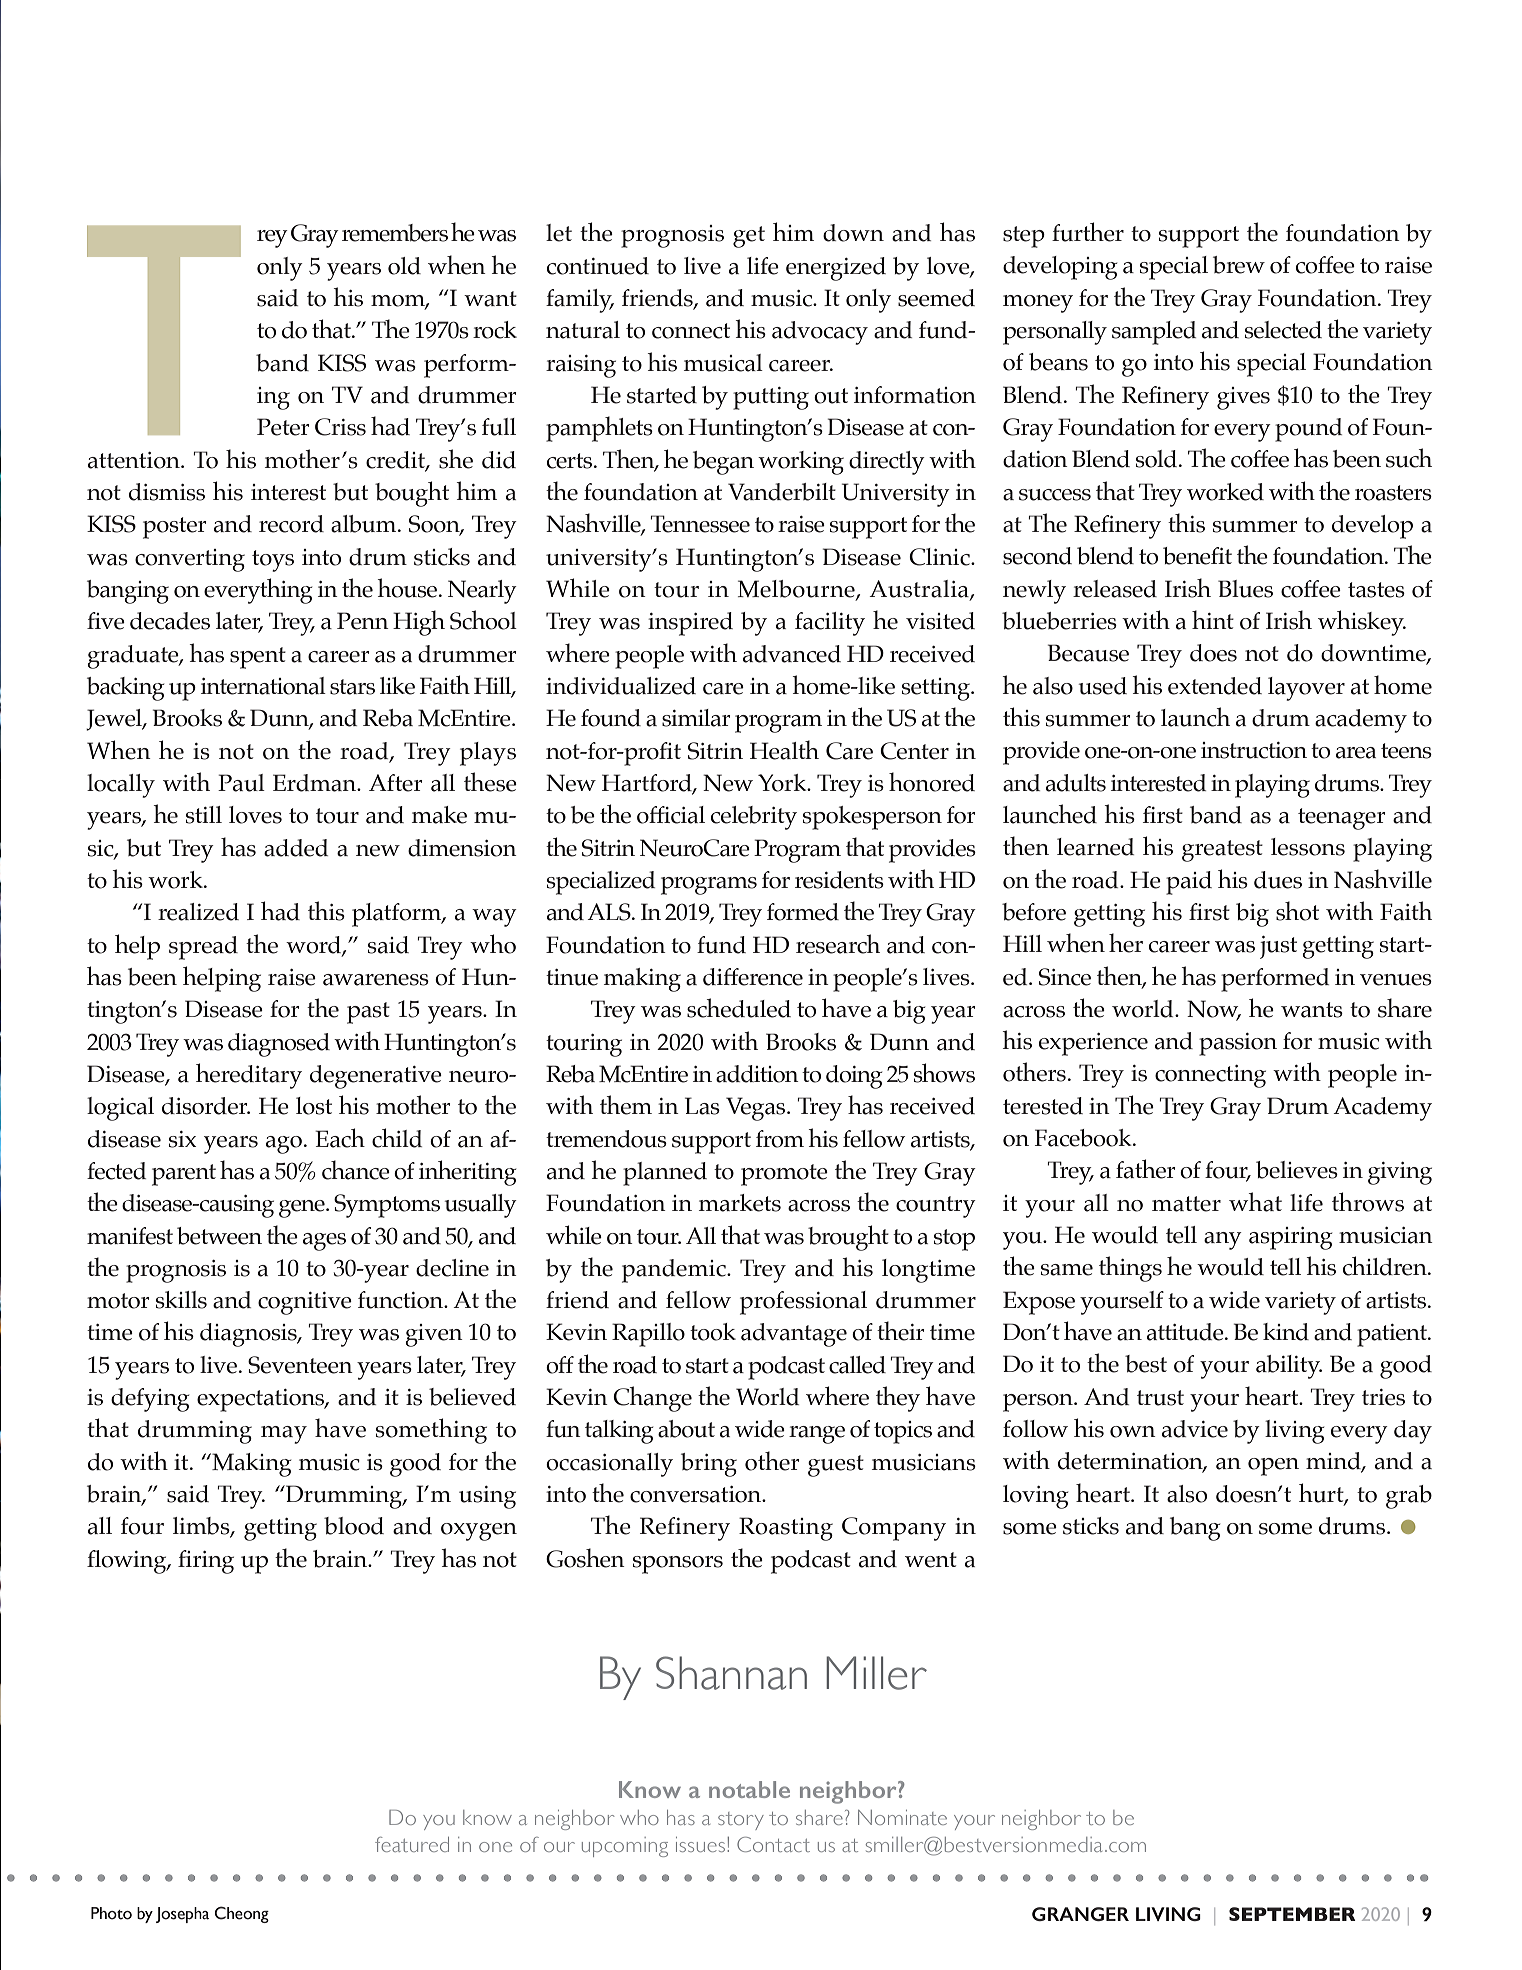 This image has height=1970, width=1522. Describe the element at coordinates (836, 269) in the image. I see `energized` at that location.
